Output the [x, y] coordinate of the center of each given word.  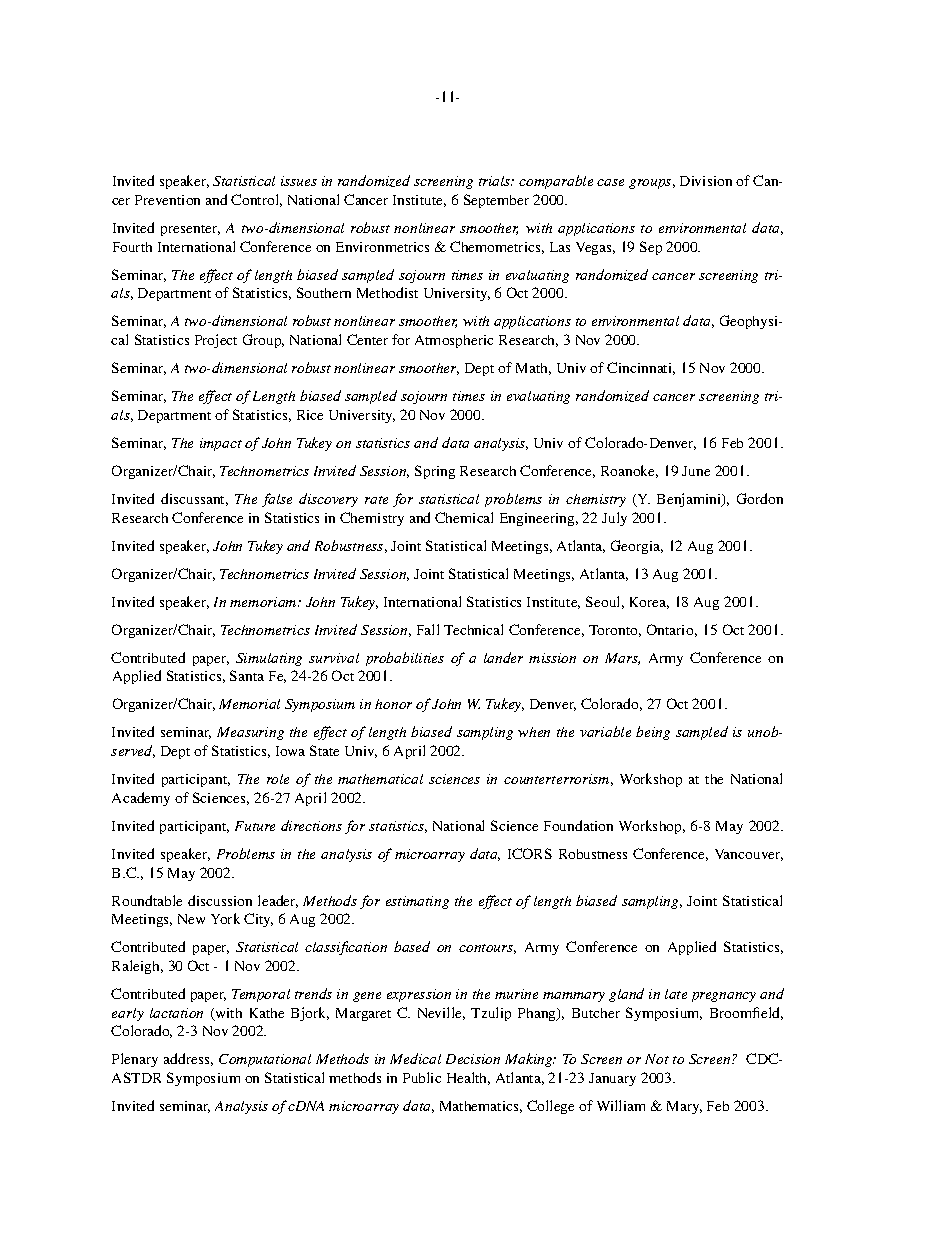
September [496, 201]
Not [657, 1059]
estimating [417, 902]
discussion [220, 900]
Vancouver [749, 855]
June [696, 471]
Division [706, 181]
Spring [435, 472]
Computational [265, 1060]
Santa [247, 675]
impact [221, 444]
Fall [428, 629]
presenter [190, 230]
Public [422, 1077]
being [653, 733]
